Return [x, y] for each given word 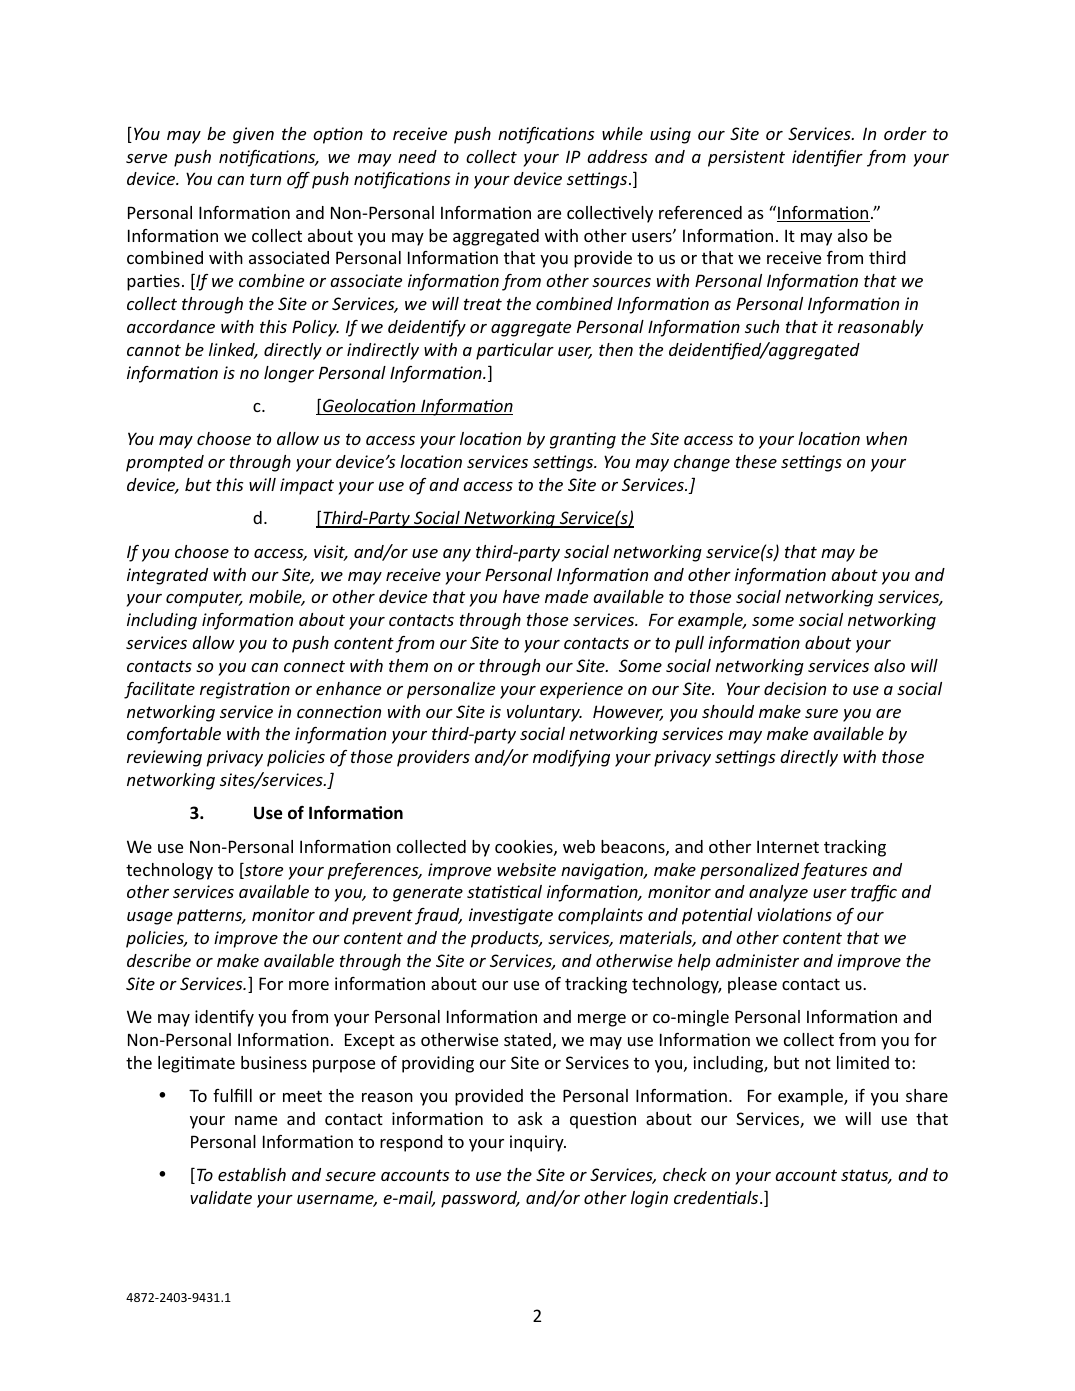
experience [581, 690]
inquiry [538, 1143]
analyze [778, 893]
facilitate [159, 690]
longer [289, 374]
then [616, 349]
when [886, 438]
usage [150, 918]
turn [265, 179]
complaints [600, 916]
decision [795, 688]
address [617, 156]
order [905, 133]
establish [252, 1174]
